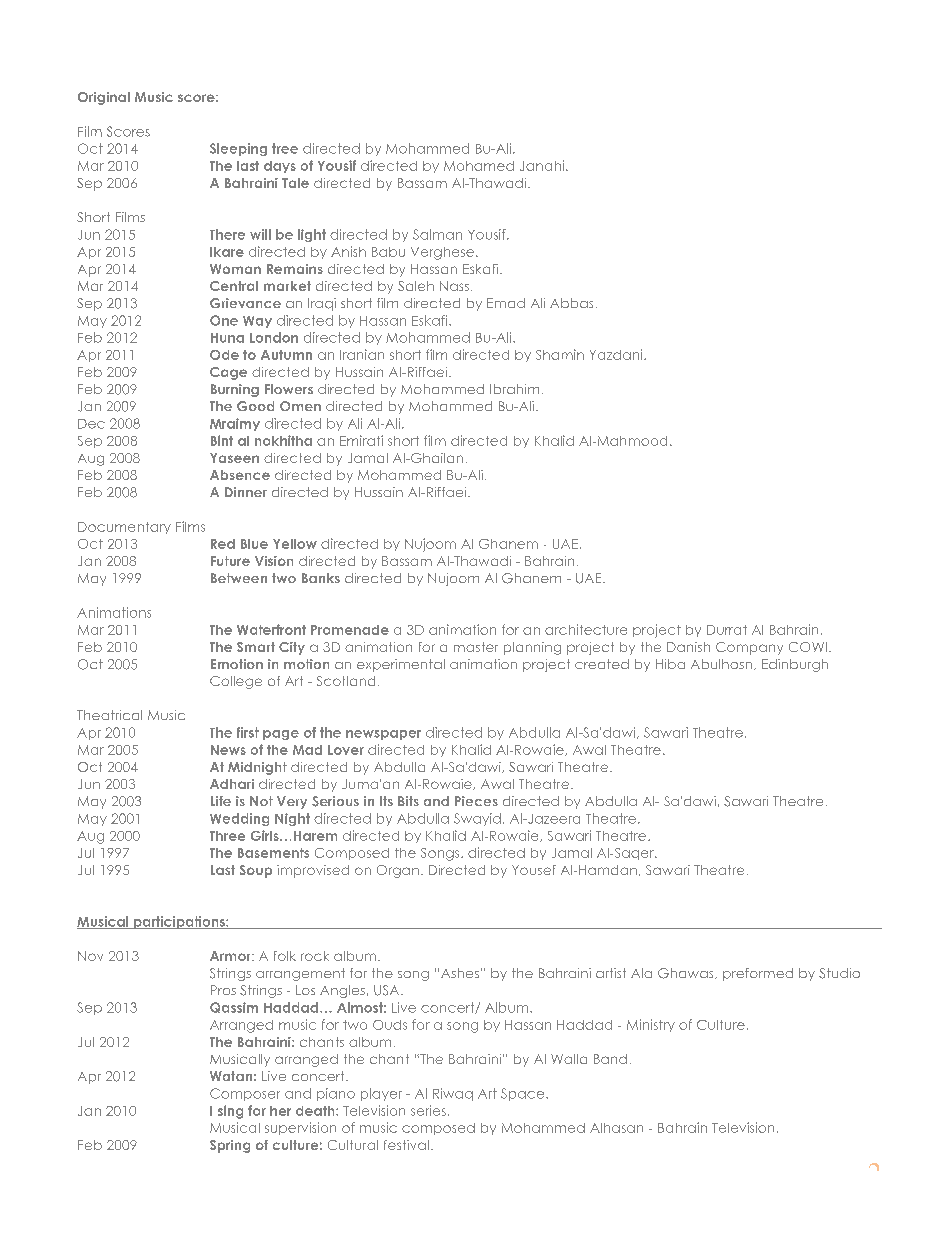 This screenshot has height=1233, width=952. What do you see at coordinates (361, 440) in the screenshot?
I see `Emirati` at bounding box center [361, 440].
